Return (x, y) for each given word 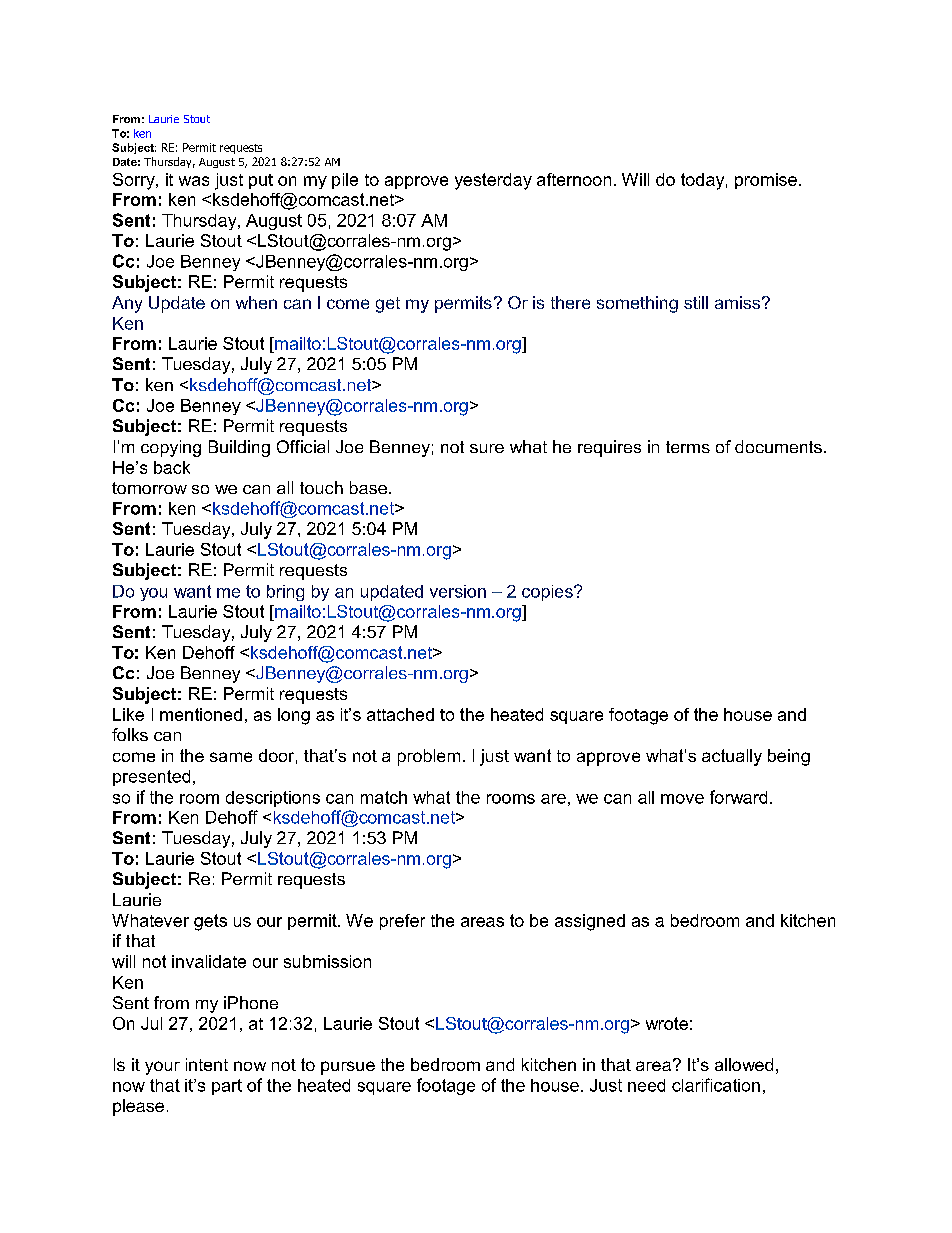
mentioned (201, 714)
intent (207, 1064)
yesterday (493, 181)
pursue (348, 1068)
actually (732, 757)
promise (766, 181)
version (458, 591)
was (194, 181)
